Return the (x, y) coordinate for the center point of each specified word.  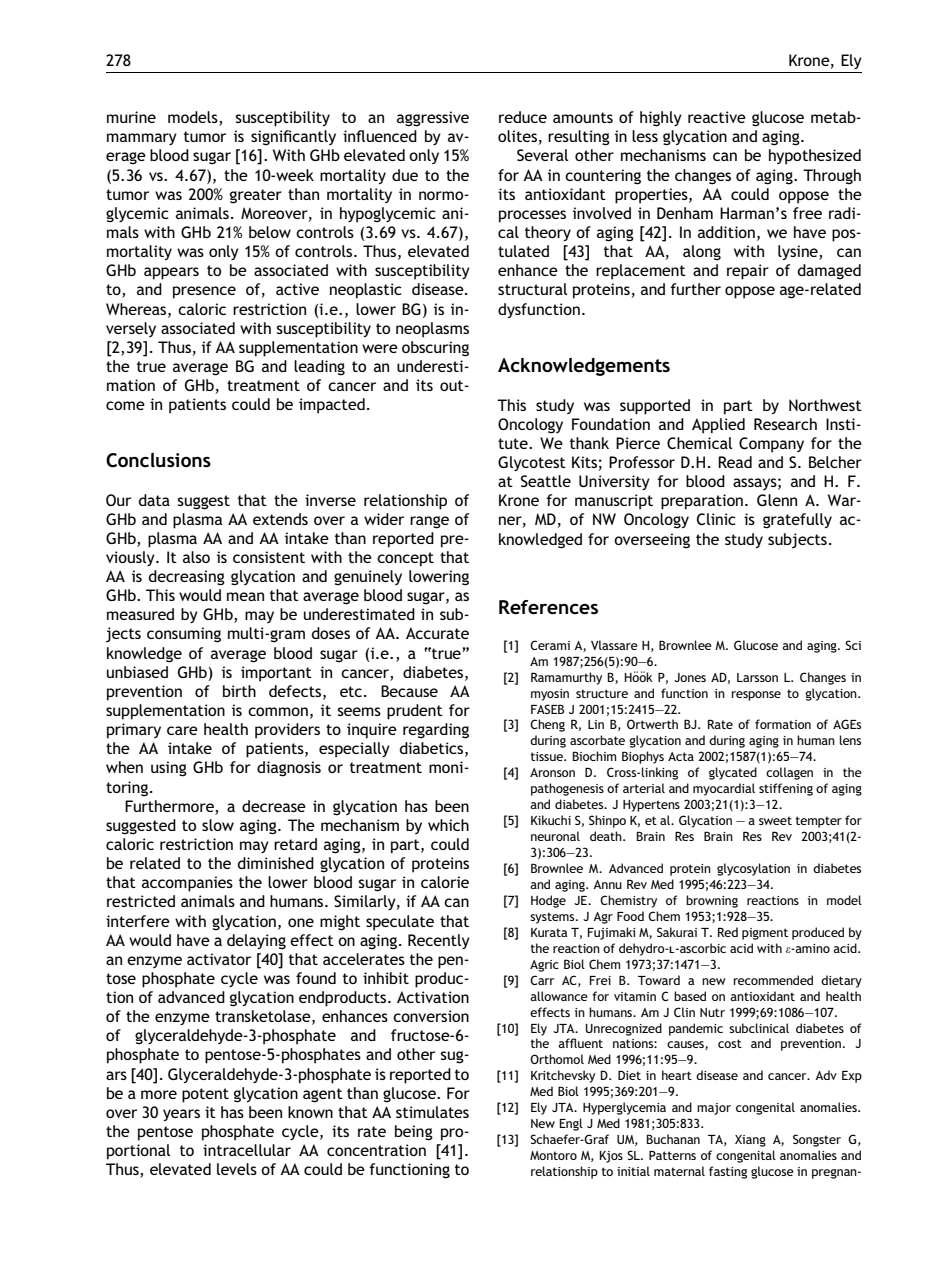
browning (712, 901)
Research (785, 424)
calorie (445, 882)
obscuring (435, 349)
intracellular (247, 1150)
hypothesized (815, 157)
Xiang (750, 1141)
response (756, 696)
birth (239, 691)
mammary (142, 139)
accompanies (187, 884)
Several (542, 155)
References (548, 607)
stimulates (432, 1112)
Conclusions (158, 460)
